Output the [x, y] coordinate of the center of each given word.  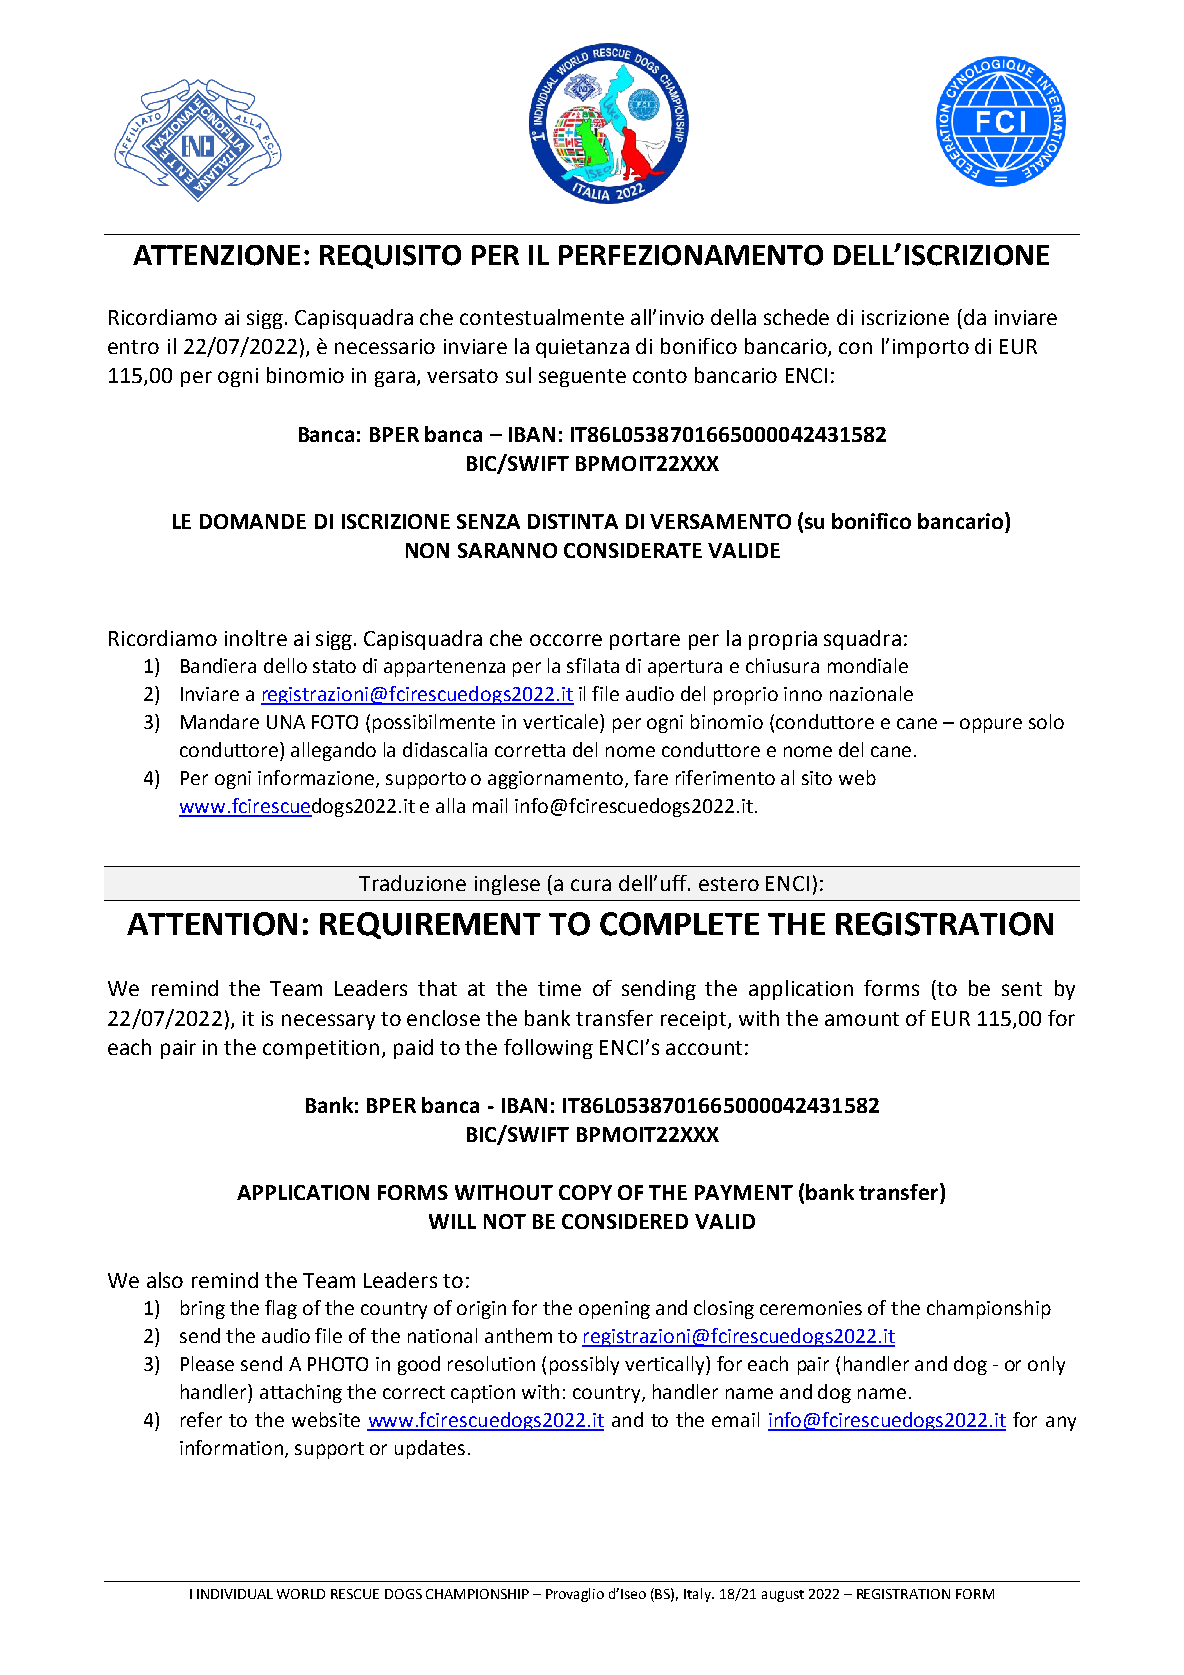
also [165, 1280]
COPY [585, 1192]
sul [518, 375]
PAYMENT [744, 1192]
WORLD [301, 1594]
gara [395, 379]
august [783, 1596]
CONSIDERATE [633, 550]
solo [1046, 721]
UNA [286, 722]
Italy [699, 1595]
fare [651, 777]
